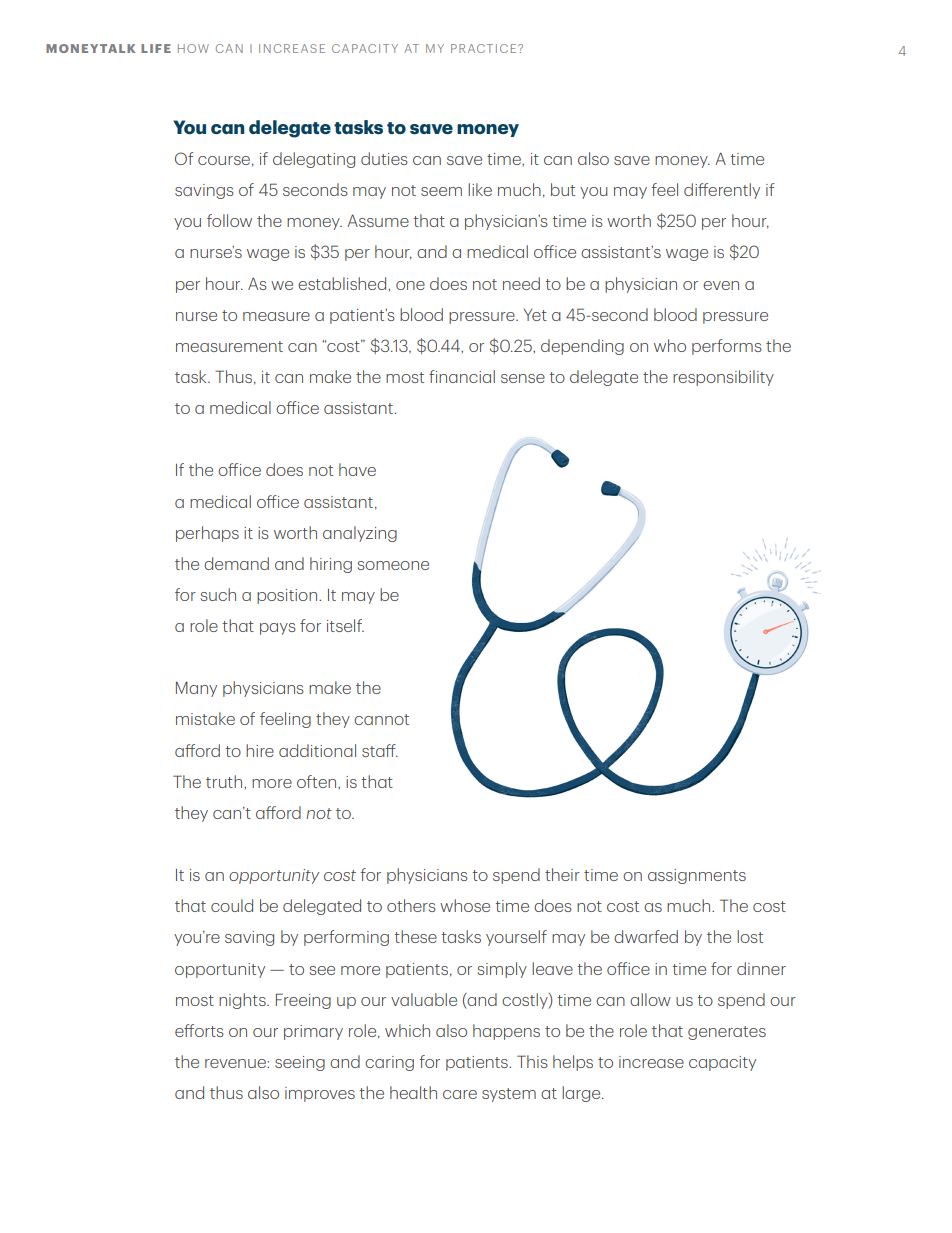 The height and width of the screenshot is (1233, 952). I want to click on responsibility, so click(723, 378).
